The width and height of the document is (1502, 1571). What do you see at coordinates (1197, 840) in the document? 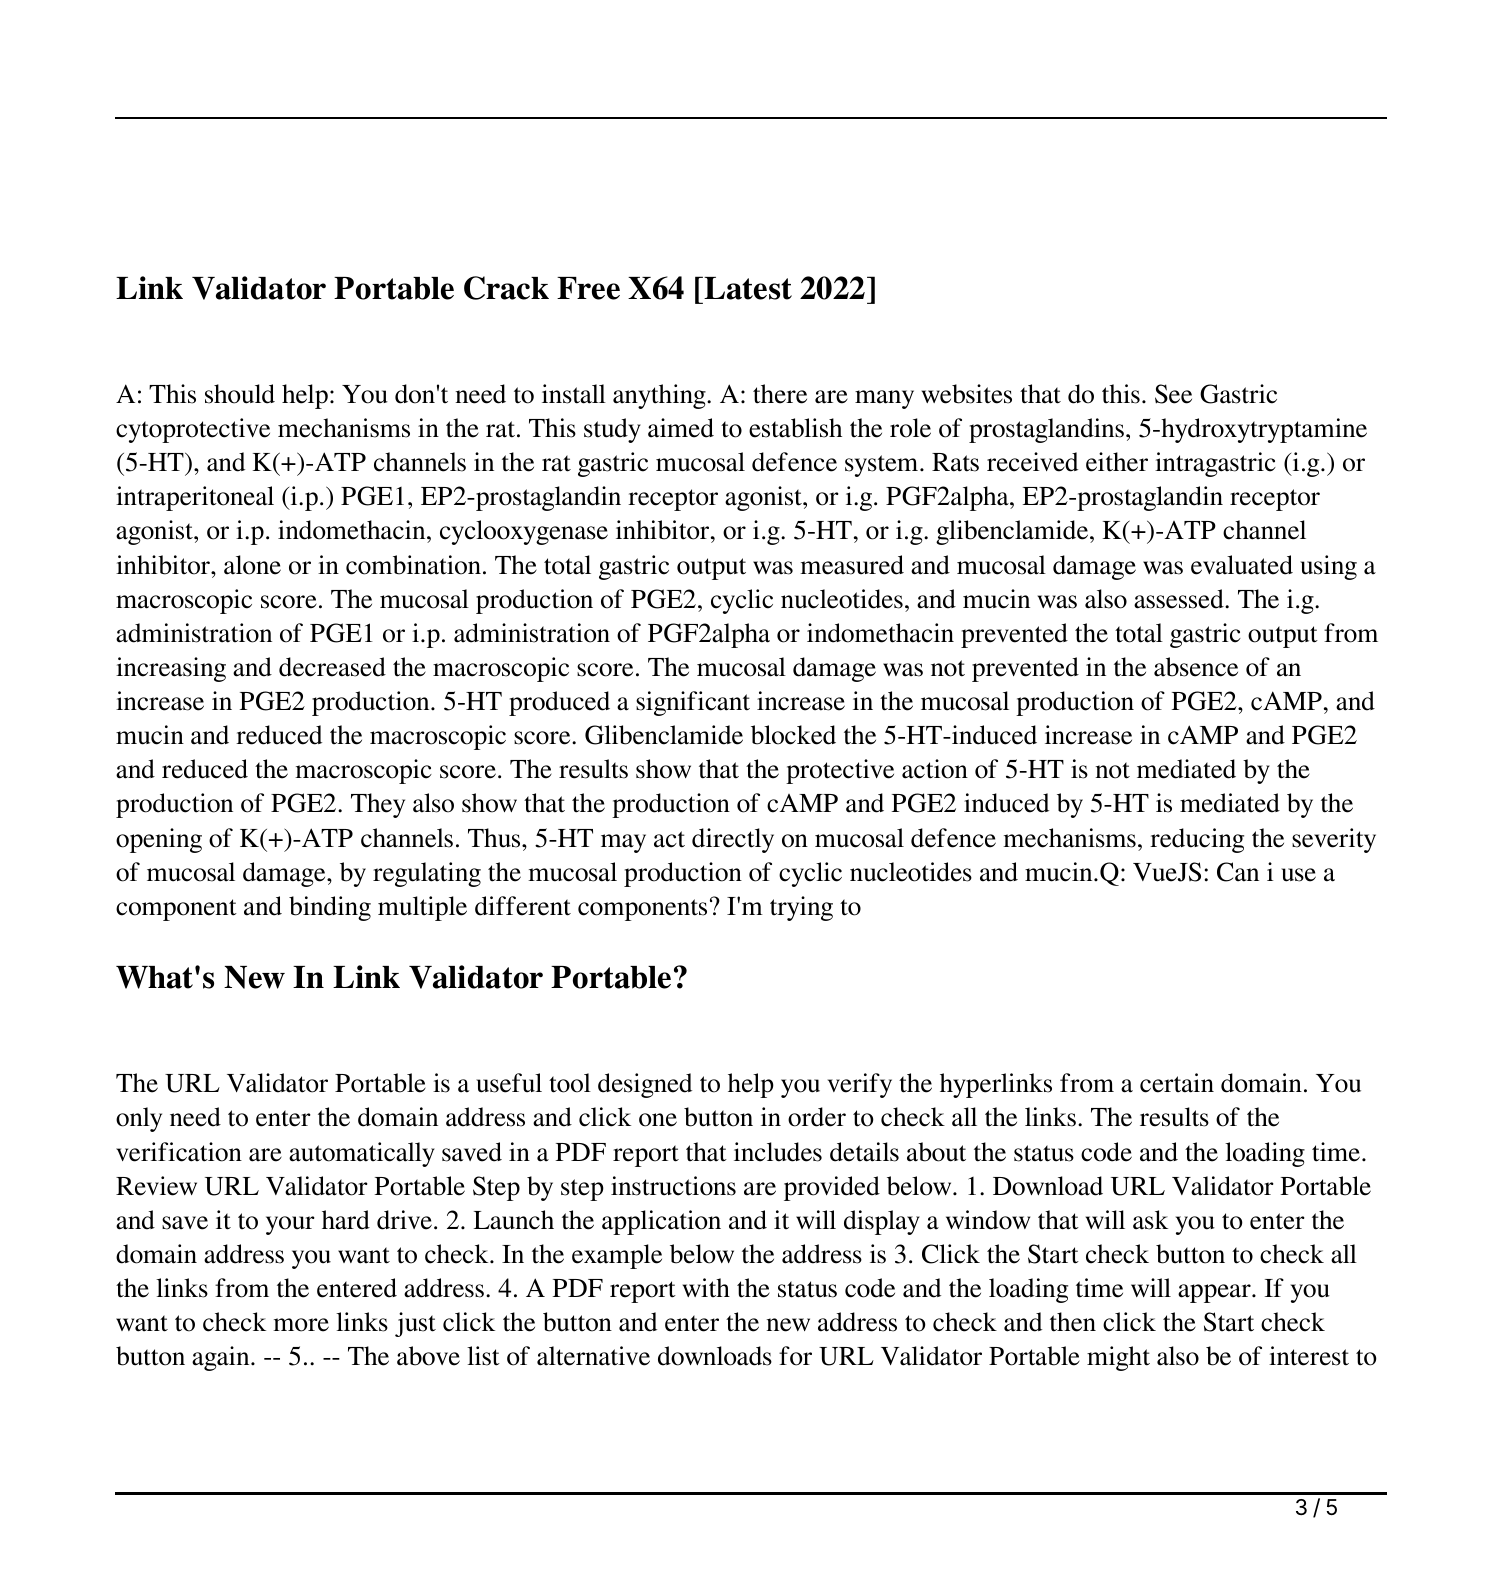
I see `reducing` at bounding box center [1197, 840].
